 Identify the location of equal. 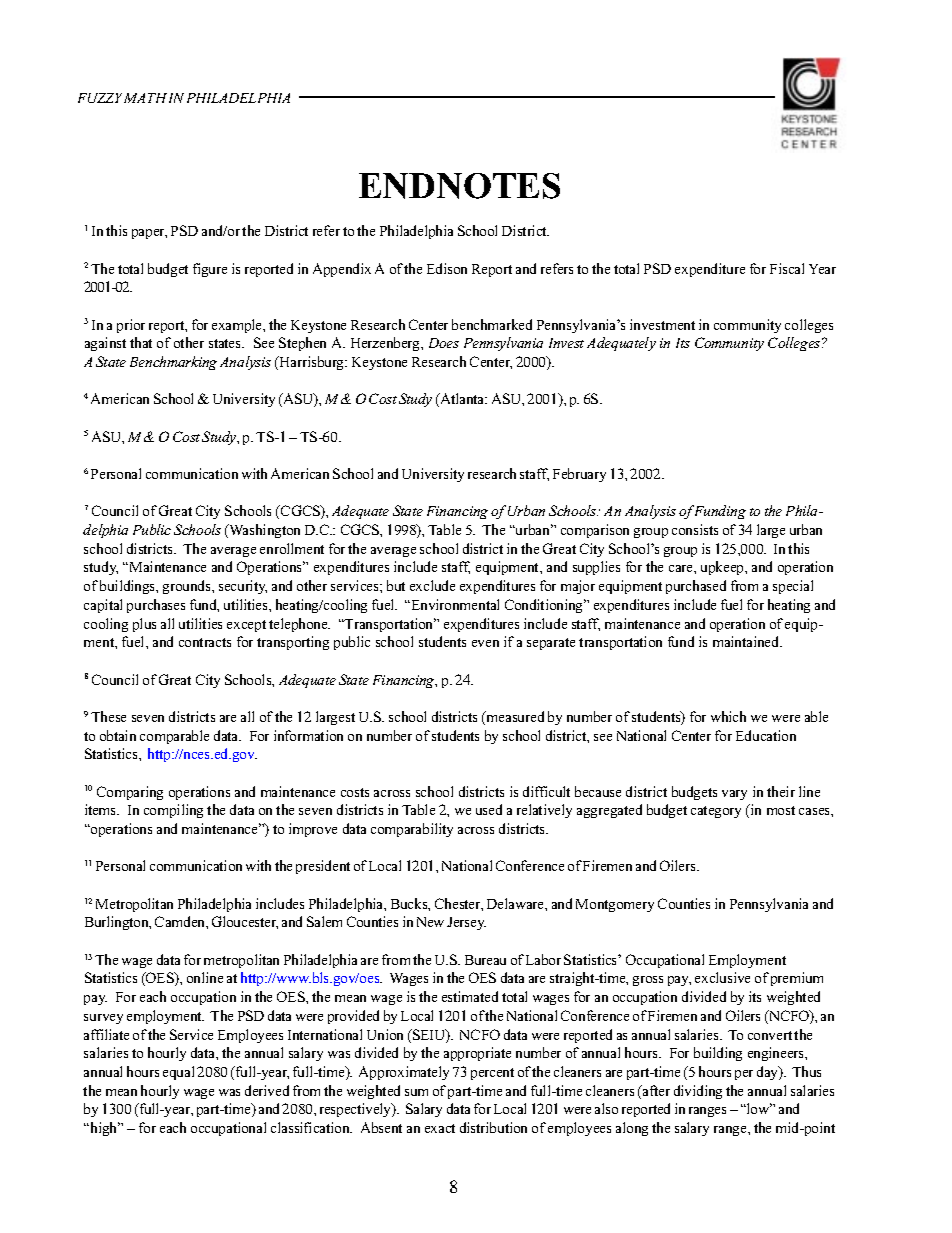
(178, 1073).
